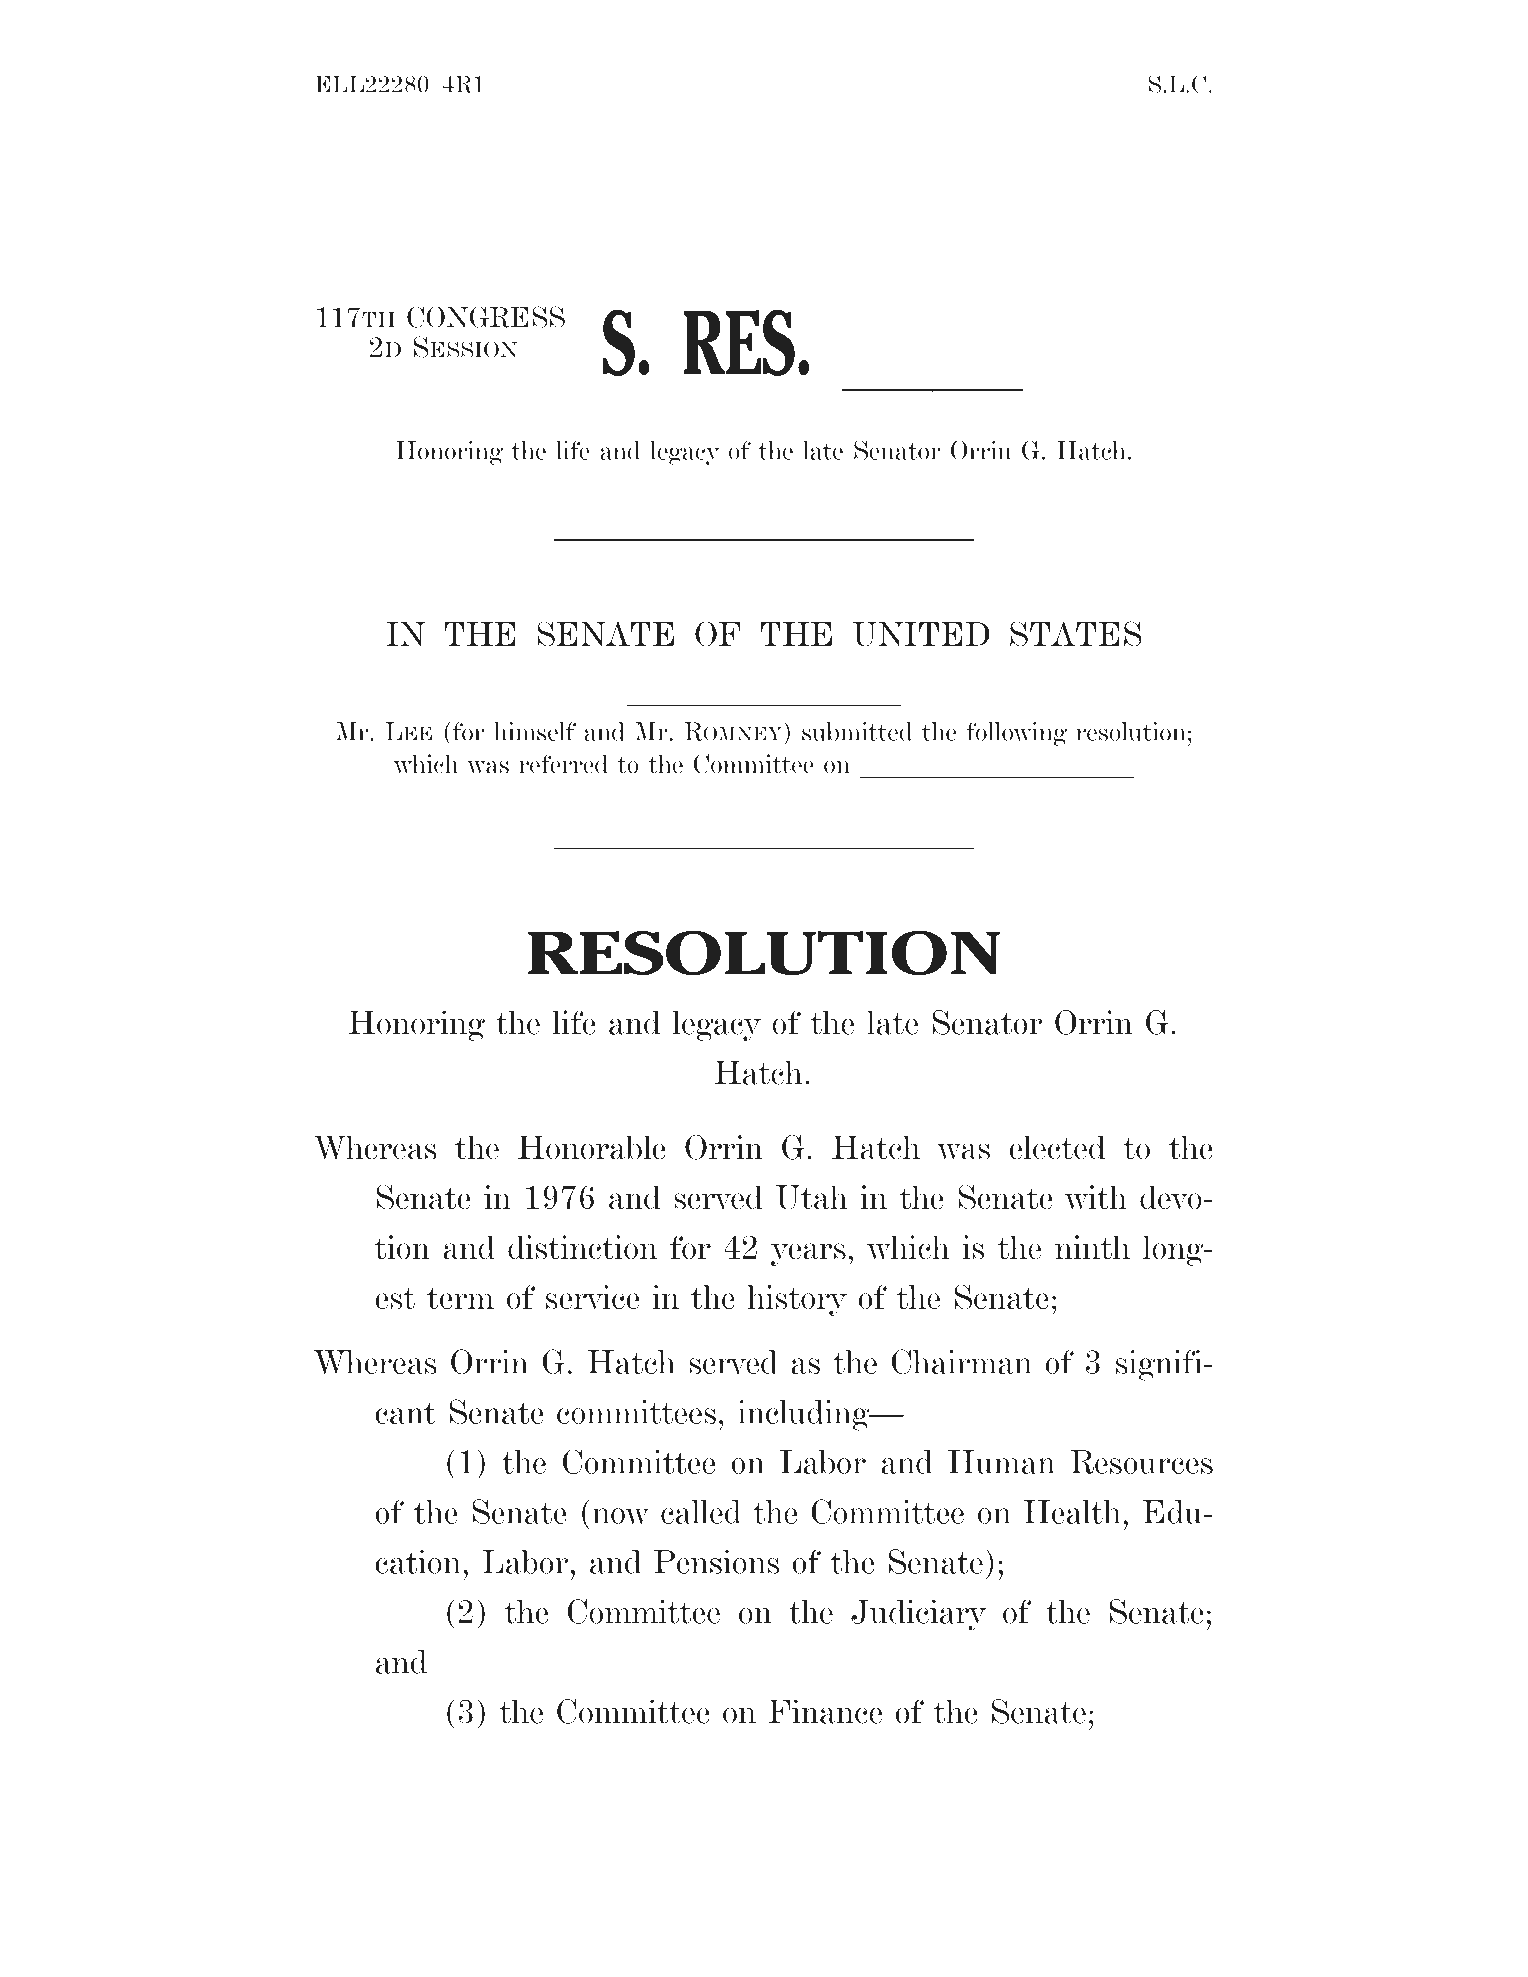  I want to click on now, so click(620, 1516).
